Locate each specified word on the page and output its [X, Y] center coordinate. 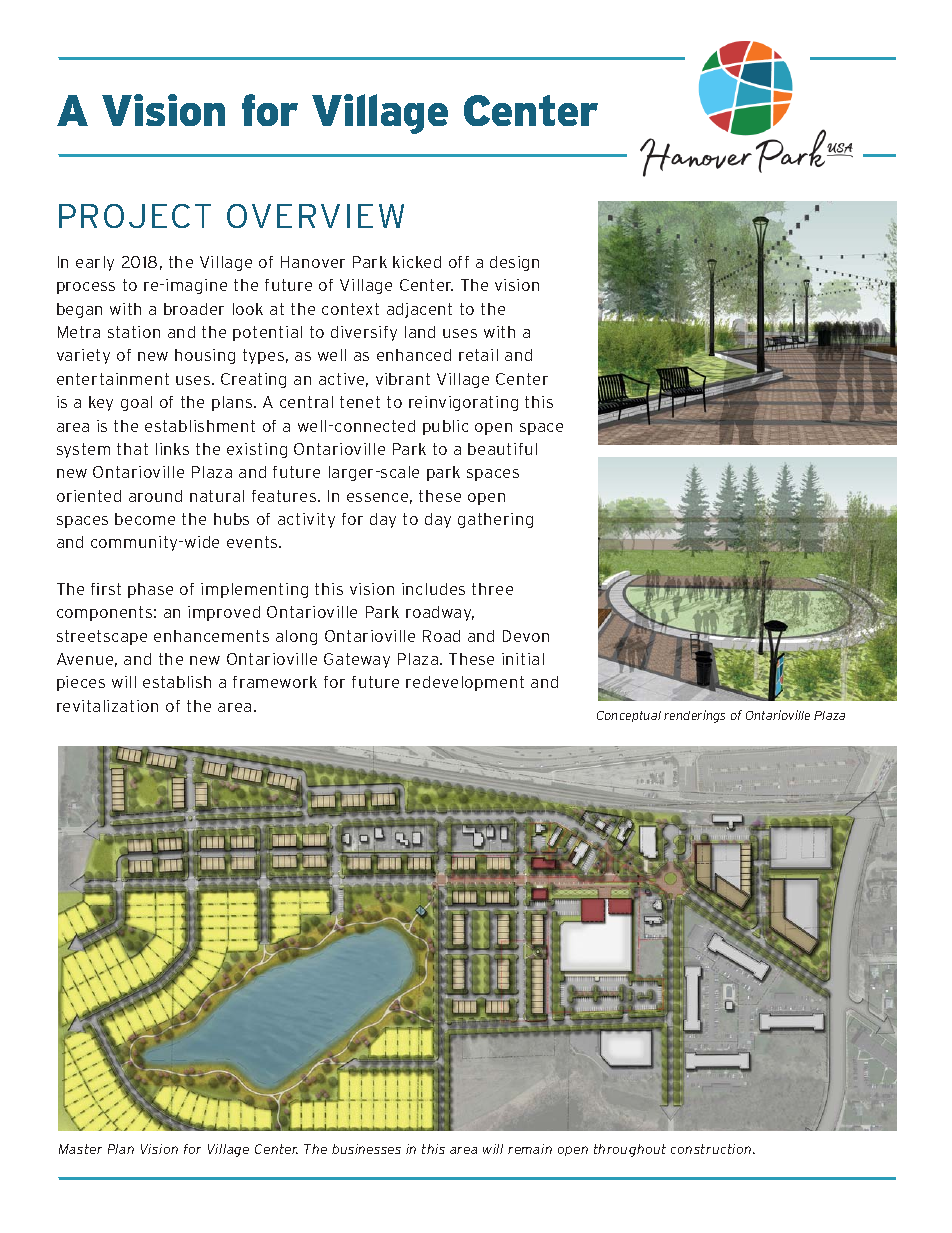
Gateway [357, 660]
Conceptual [629, 716]
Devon [526, 636]
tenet [360, 402]
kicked [417, 262]
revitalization [107, 706]
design [514, 263]
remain [530, 1149]
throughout [630, 1150]
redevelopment [465, 683]
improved [224, 613]
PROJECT [135, 216]
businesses [366, 1149]
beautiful [502, 449]
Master [80, 1149]
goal [136, 403]
